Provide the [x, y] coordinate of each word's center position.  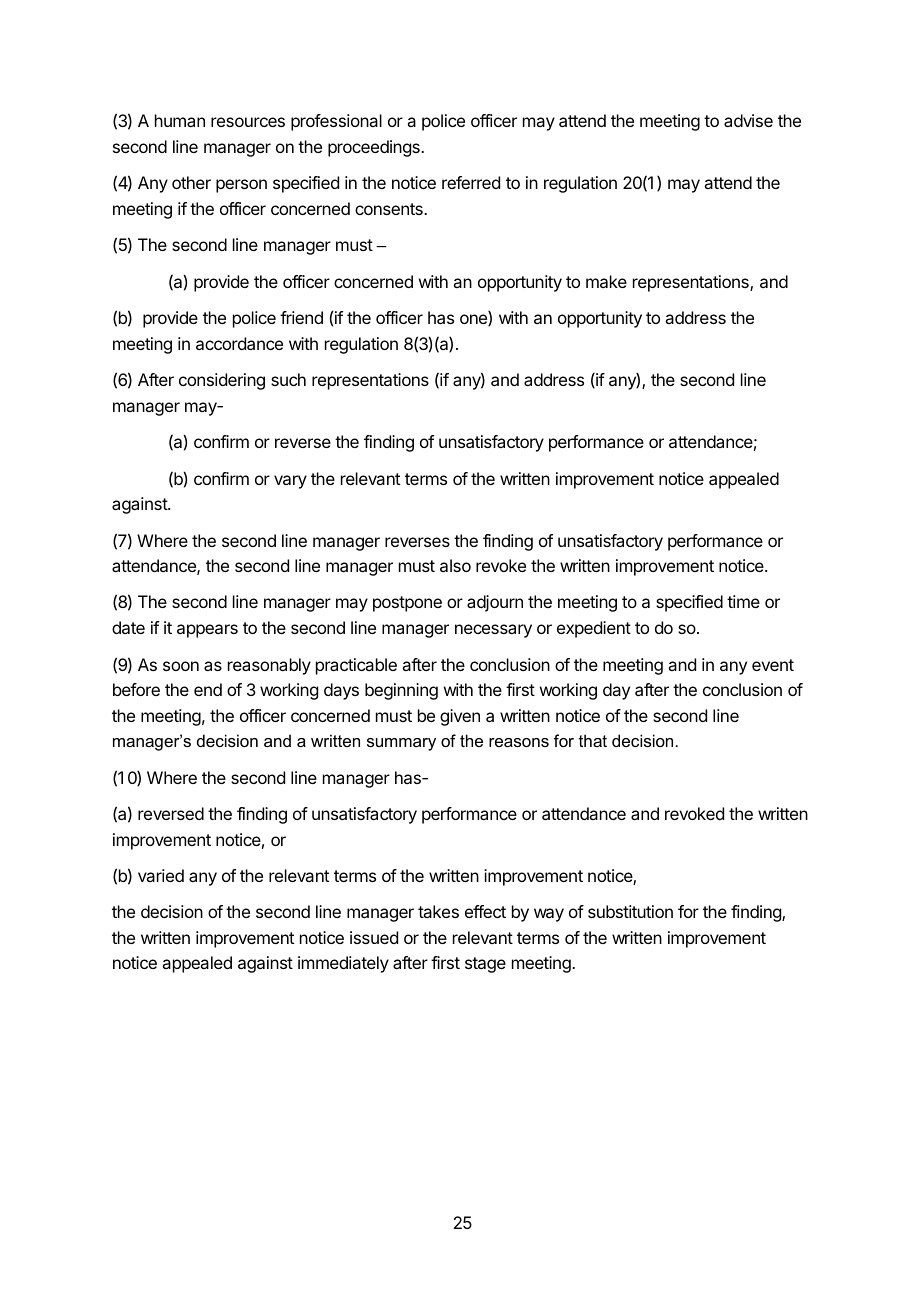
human [180, 120]
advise [748, 120]
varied [161, 875]
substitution [630, 911]
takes [438, 911]
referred [471, 182]
